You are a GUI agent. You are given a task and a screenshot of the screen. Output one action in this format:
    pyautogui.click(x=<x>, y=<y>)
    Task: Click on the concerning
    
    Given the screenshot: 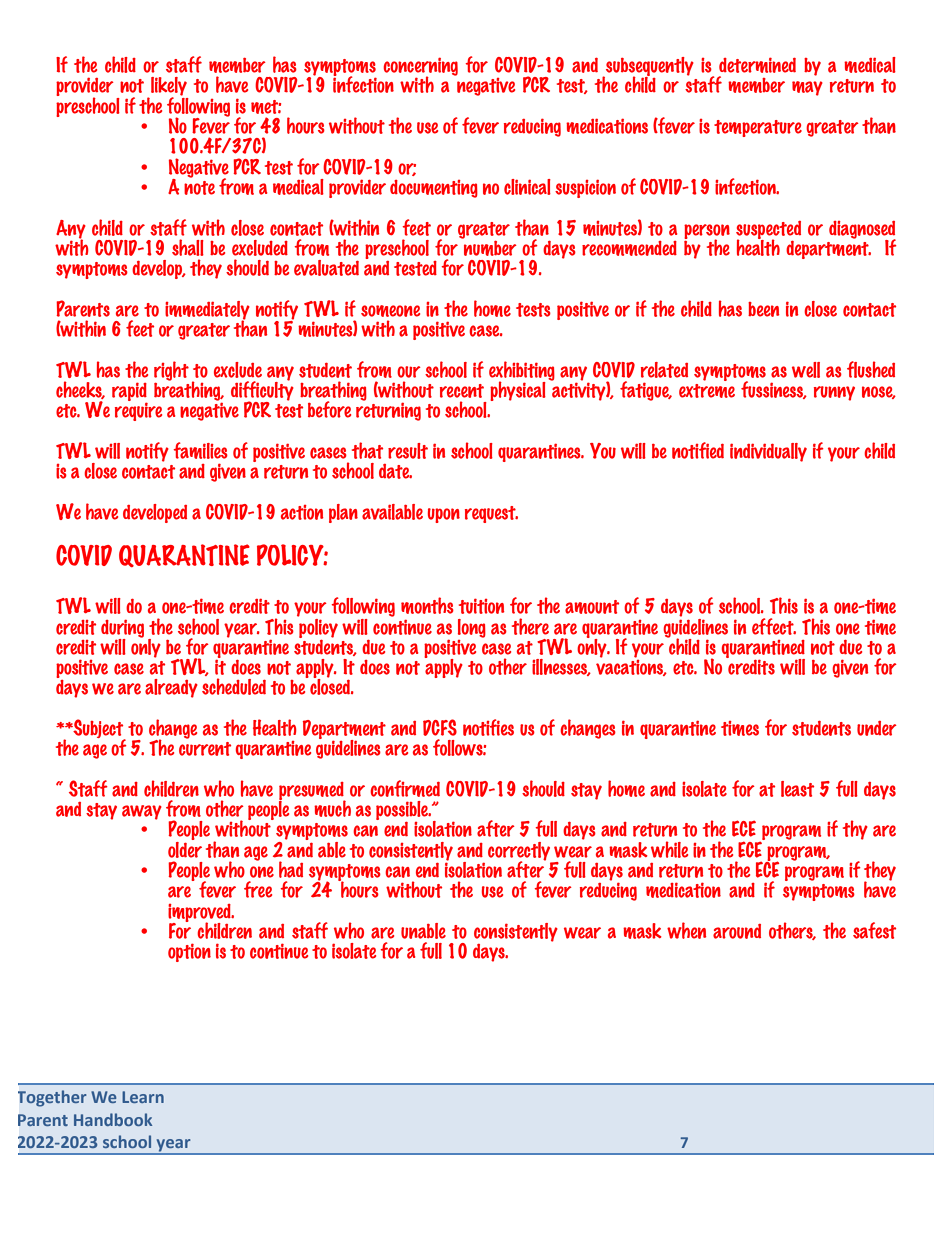 What is the action you would take?
    pyautogui.click(x=420, y=67)
